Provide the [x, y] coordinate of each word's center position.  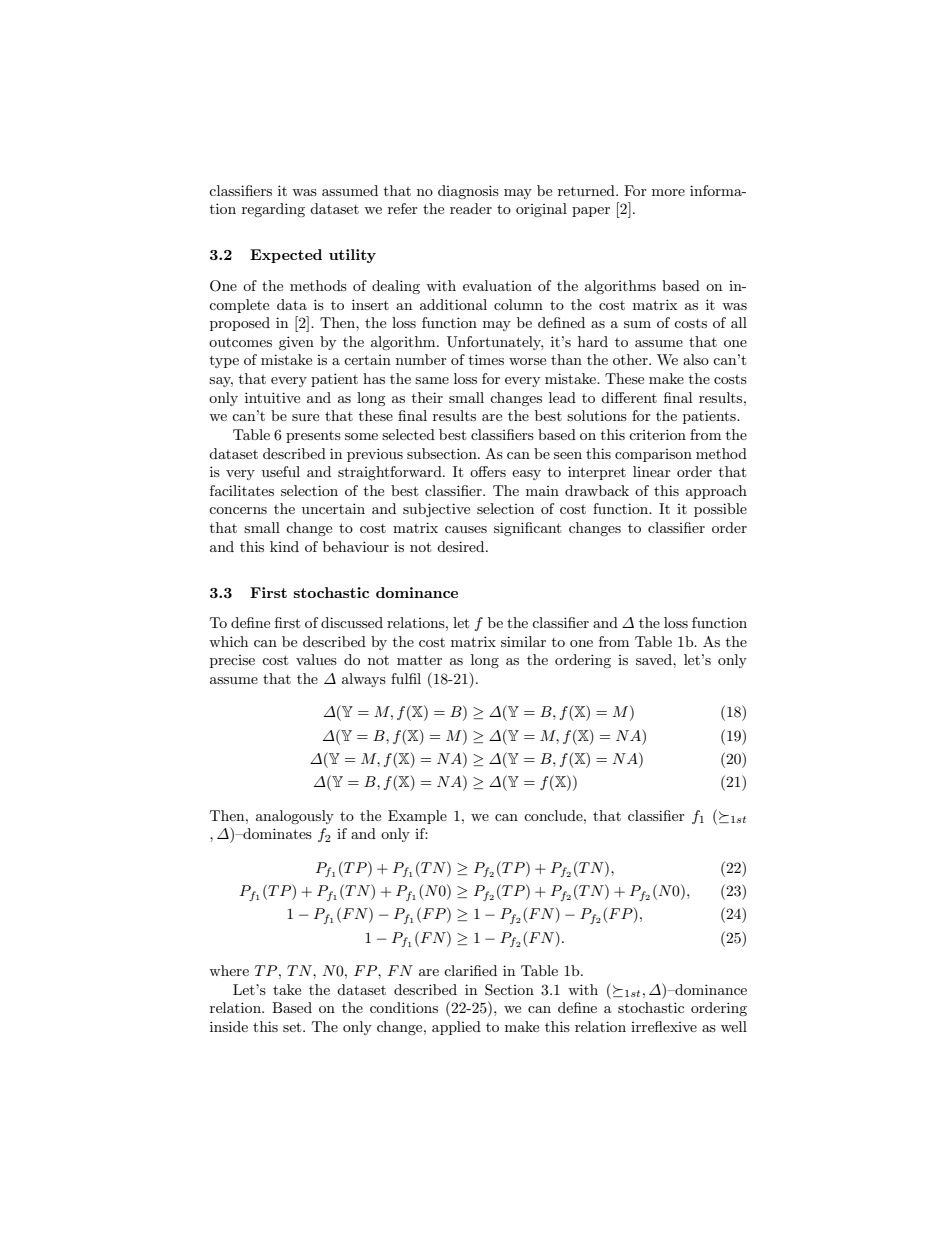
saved [655, 659]
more [668, 192]
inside [229, 1026]
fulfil [406, 678]
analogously [295, 817]
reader [471, 208]
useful [281, 471]
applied [456, 1028]
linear [652, 471]
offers [488, 471]
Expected [286, 256]
